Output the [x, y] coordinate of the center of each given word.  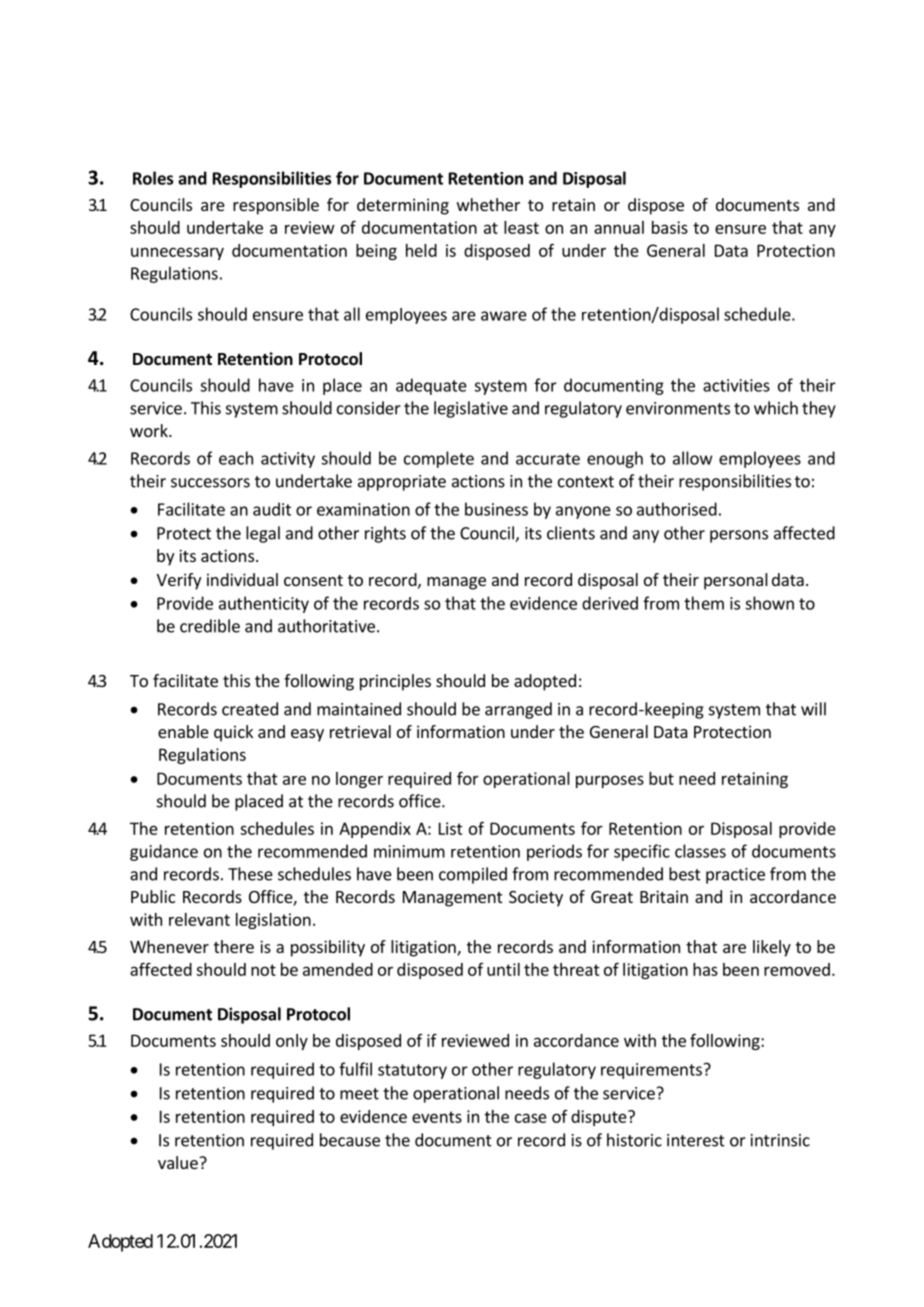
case [531, 1118]
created [250, 709]
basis [670, 227]
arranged [518, 710]
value [179, 1162]
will [813, 709]
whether [488, 204]
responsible [276, 206]
